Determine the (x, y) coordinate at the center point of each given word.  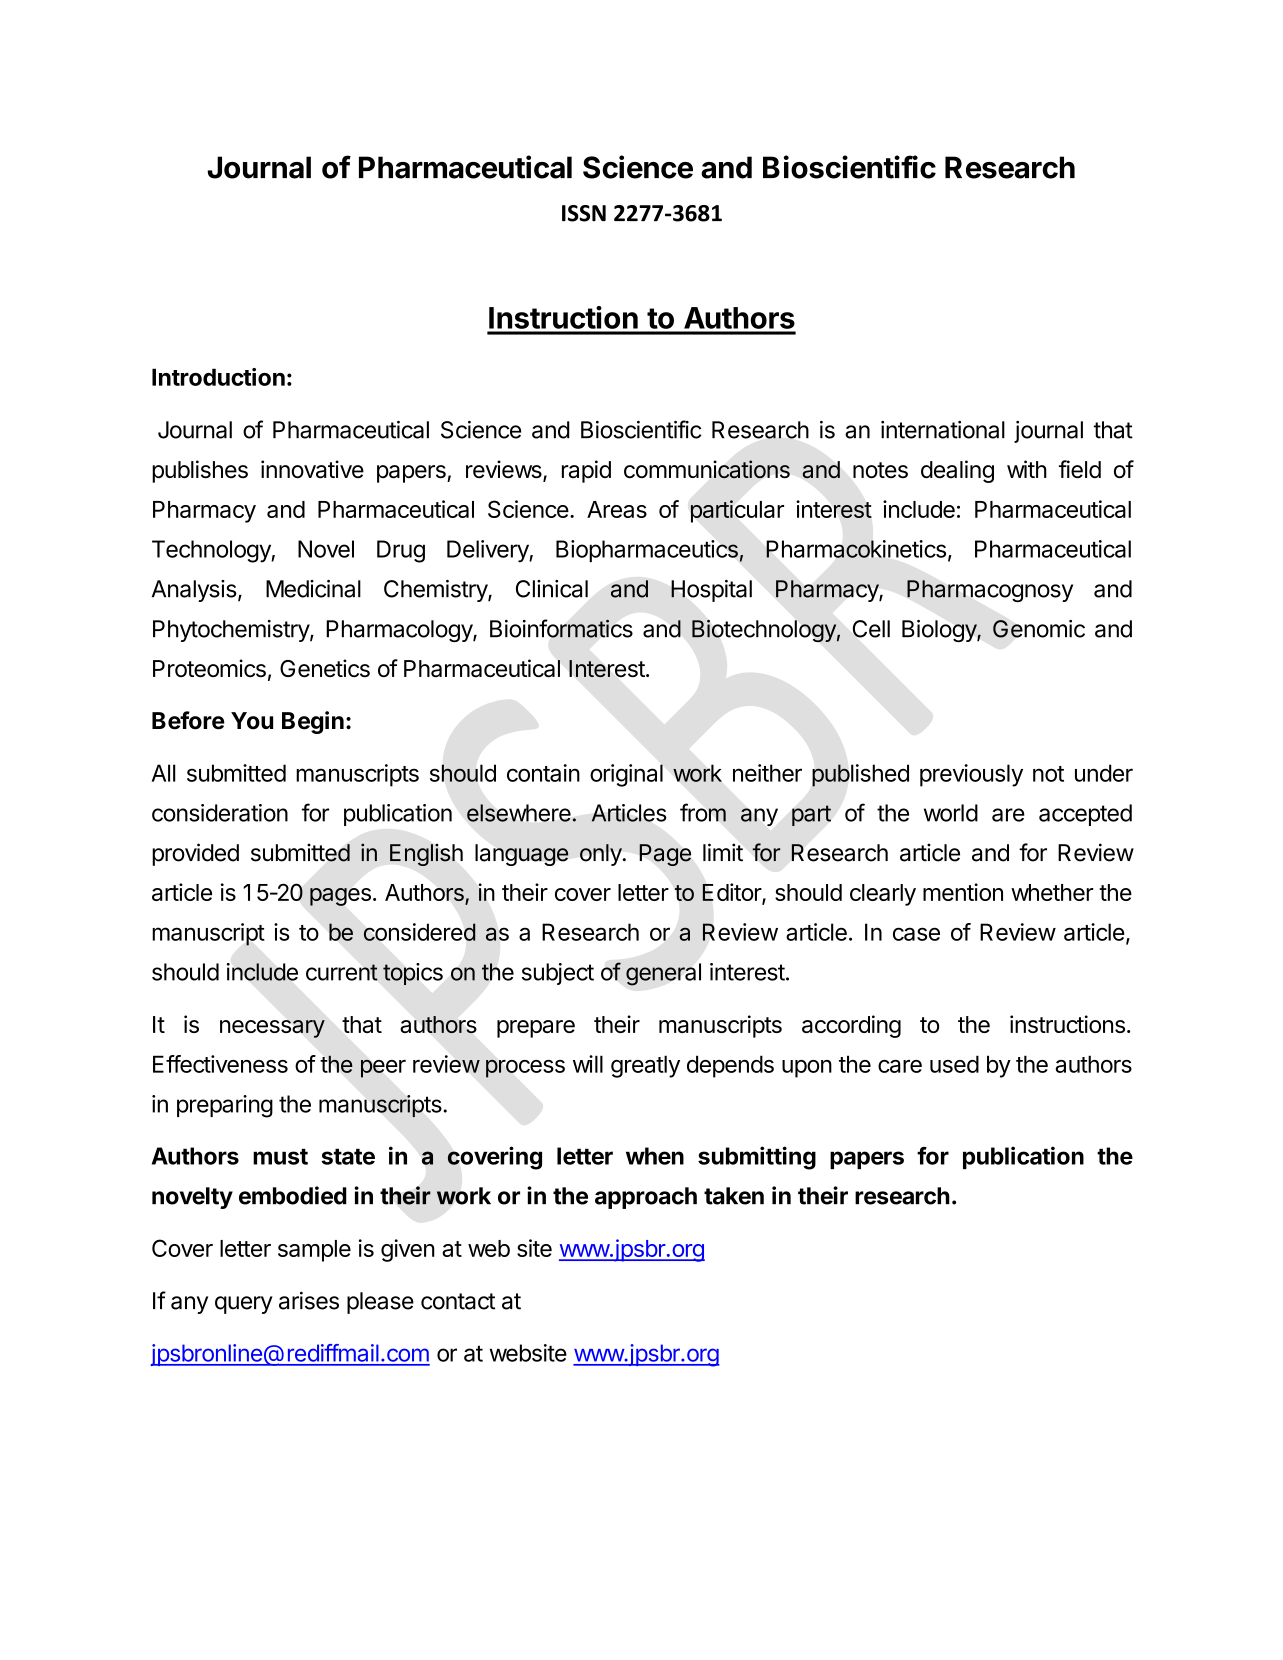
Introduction (218, 377)
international (943, 430)
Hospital (711, 591)
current (342, 972)
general (663, 974)
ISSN (584, 213)
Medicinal (313, 589)
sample (314, 1251)
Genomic (1039, 629)
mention (963, 892)
